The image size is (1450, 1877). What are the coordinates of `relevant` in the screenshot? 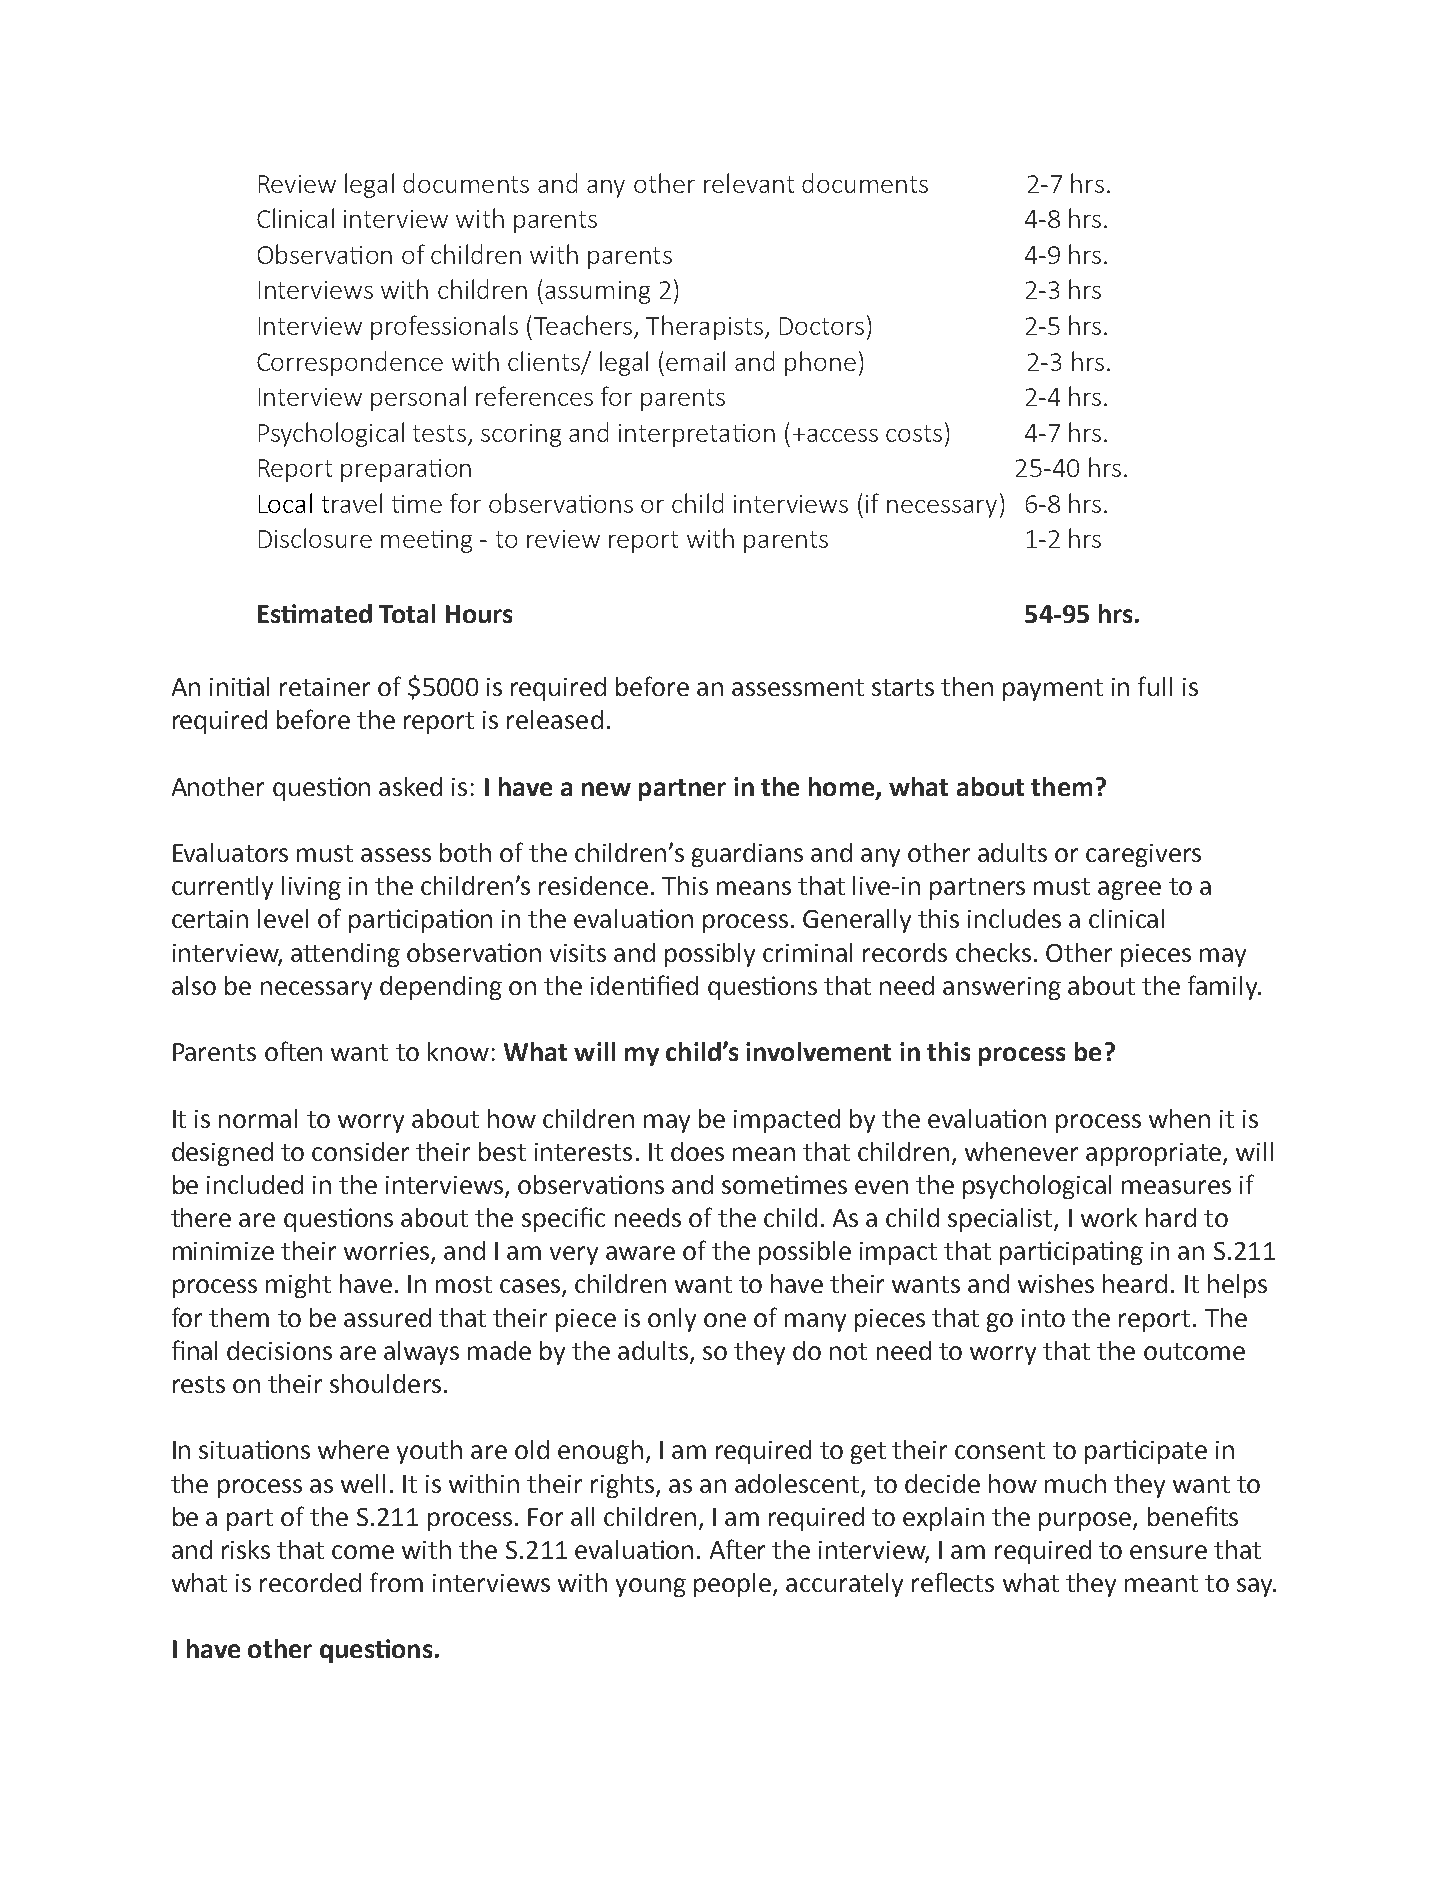 It's located at (749, 183).
